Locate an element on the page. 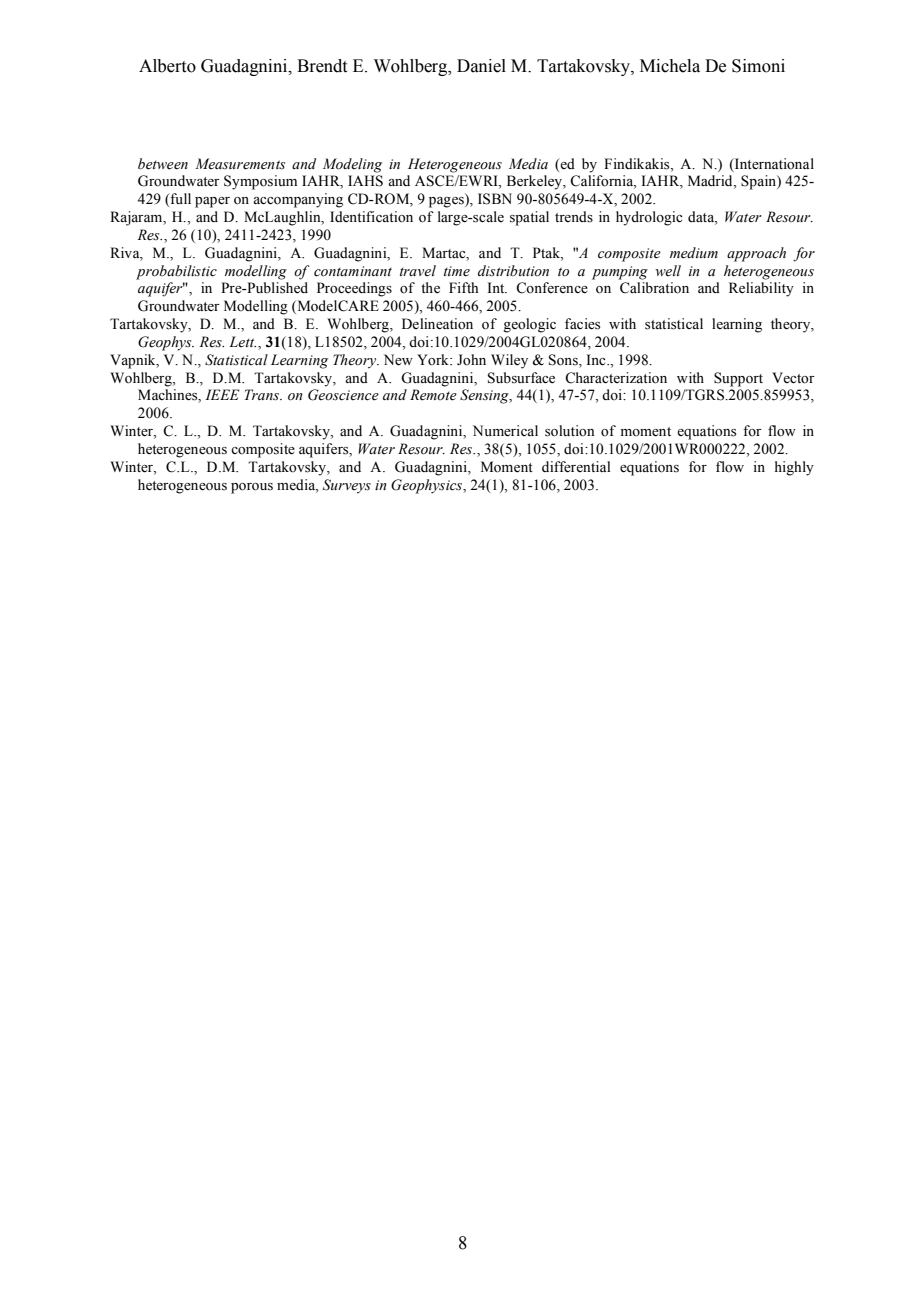  Support is located at coordinates (738, 379).
